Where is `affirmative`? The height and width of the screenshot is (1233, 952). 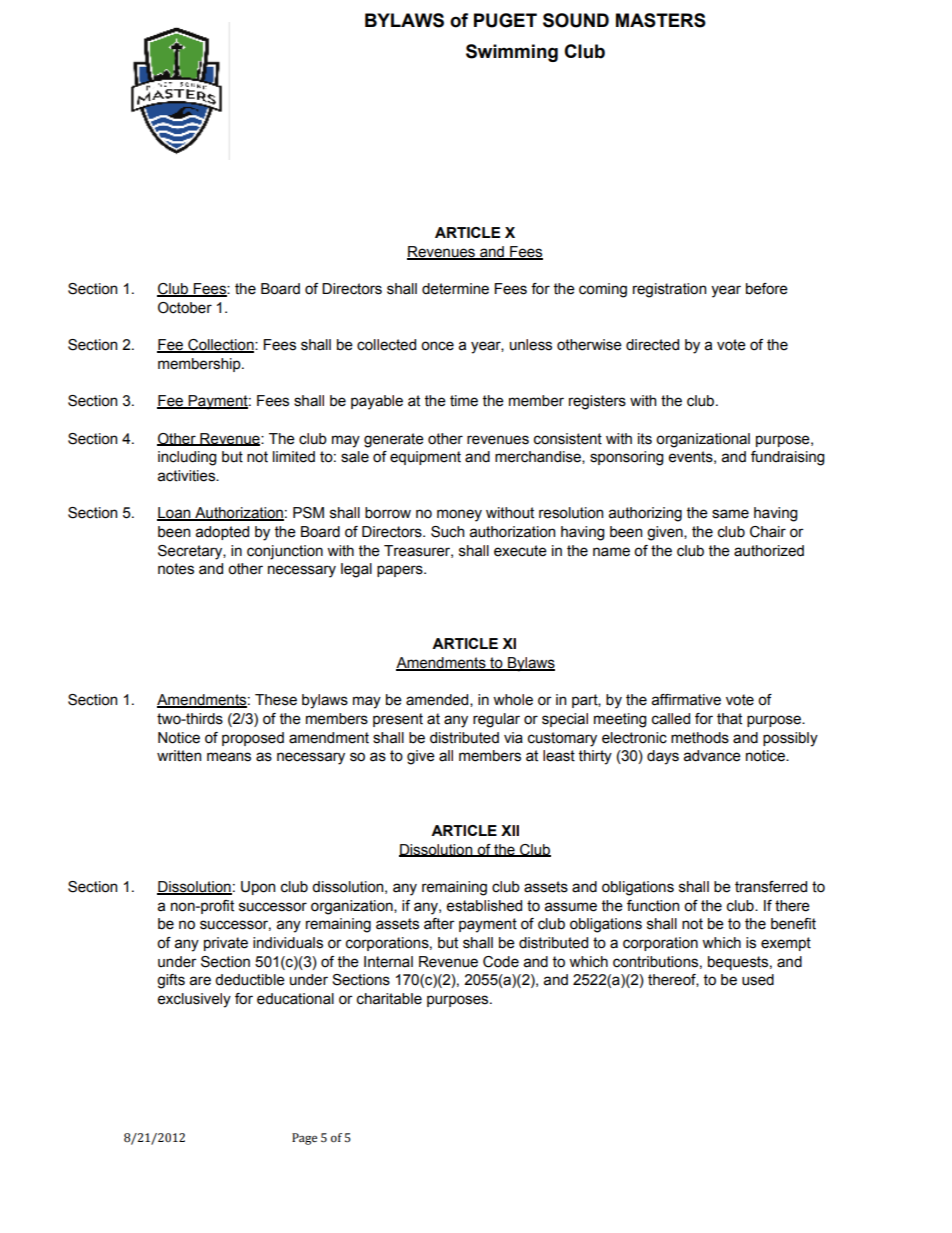 affirmative is located at coordinates (686, 700).
